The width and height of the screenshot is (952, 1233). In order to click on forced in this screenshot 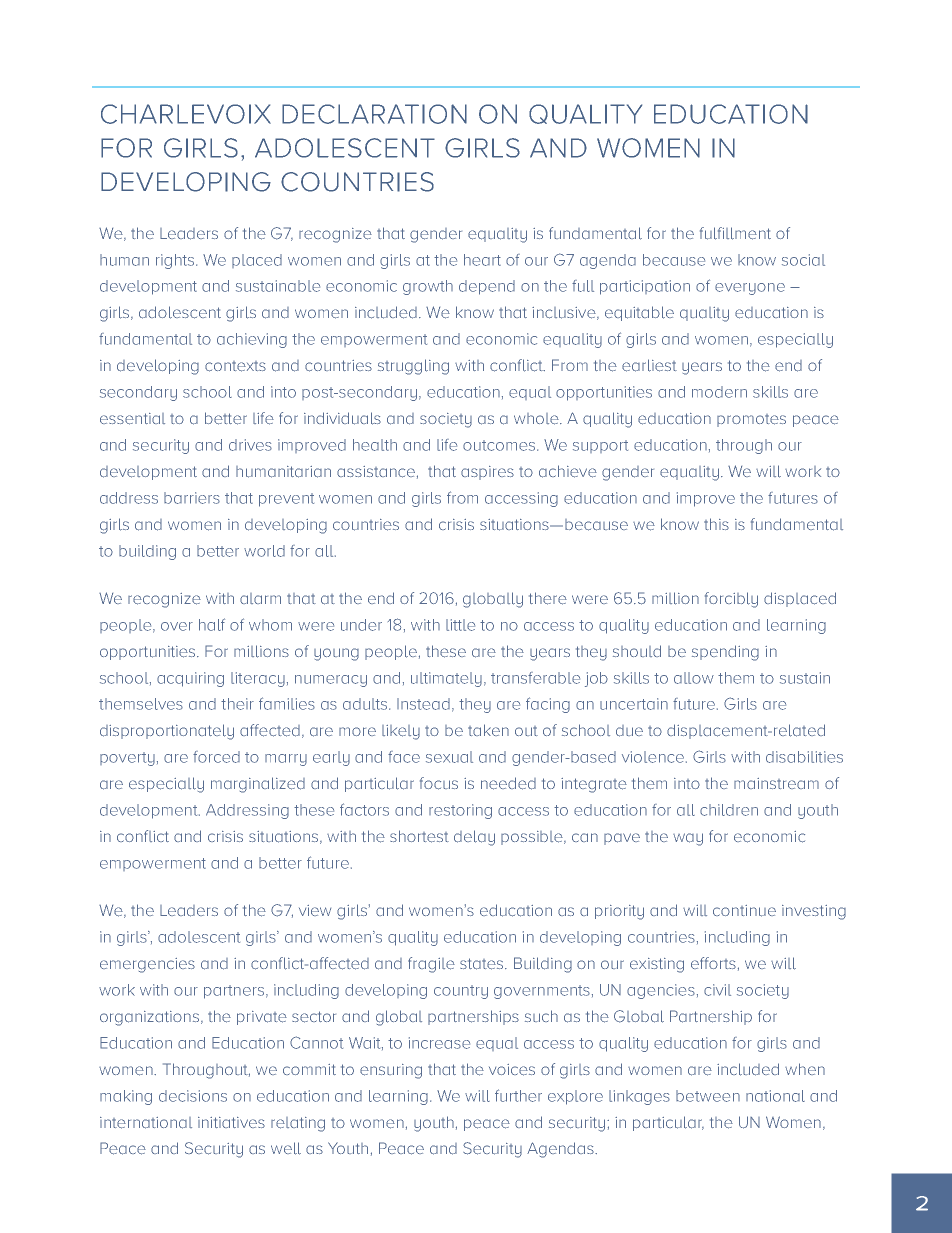, I will do `click(216, 757)`.
